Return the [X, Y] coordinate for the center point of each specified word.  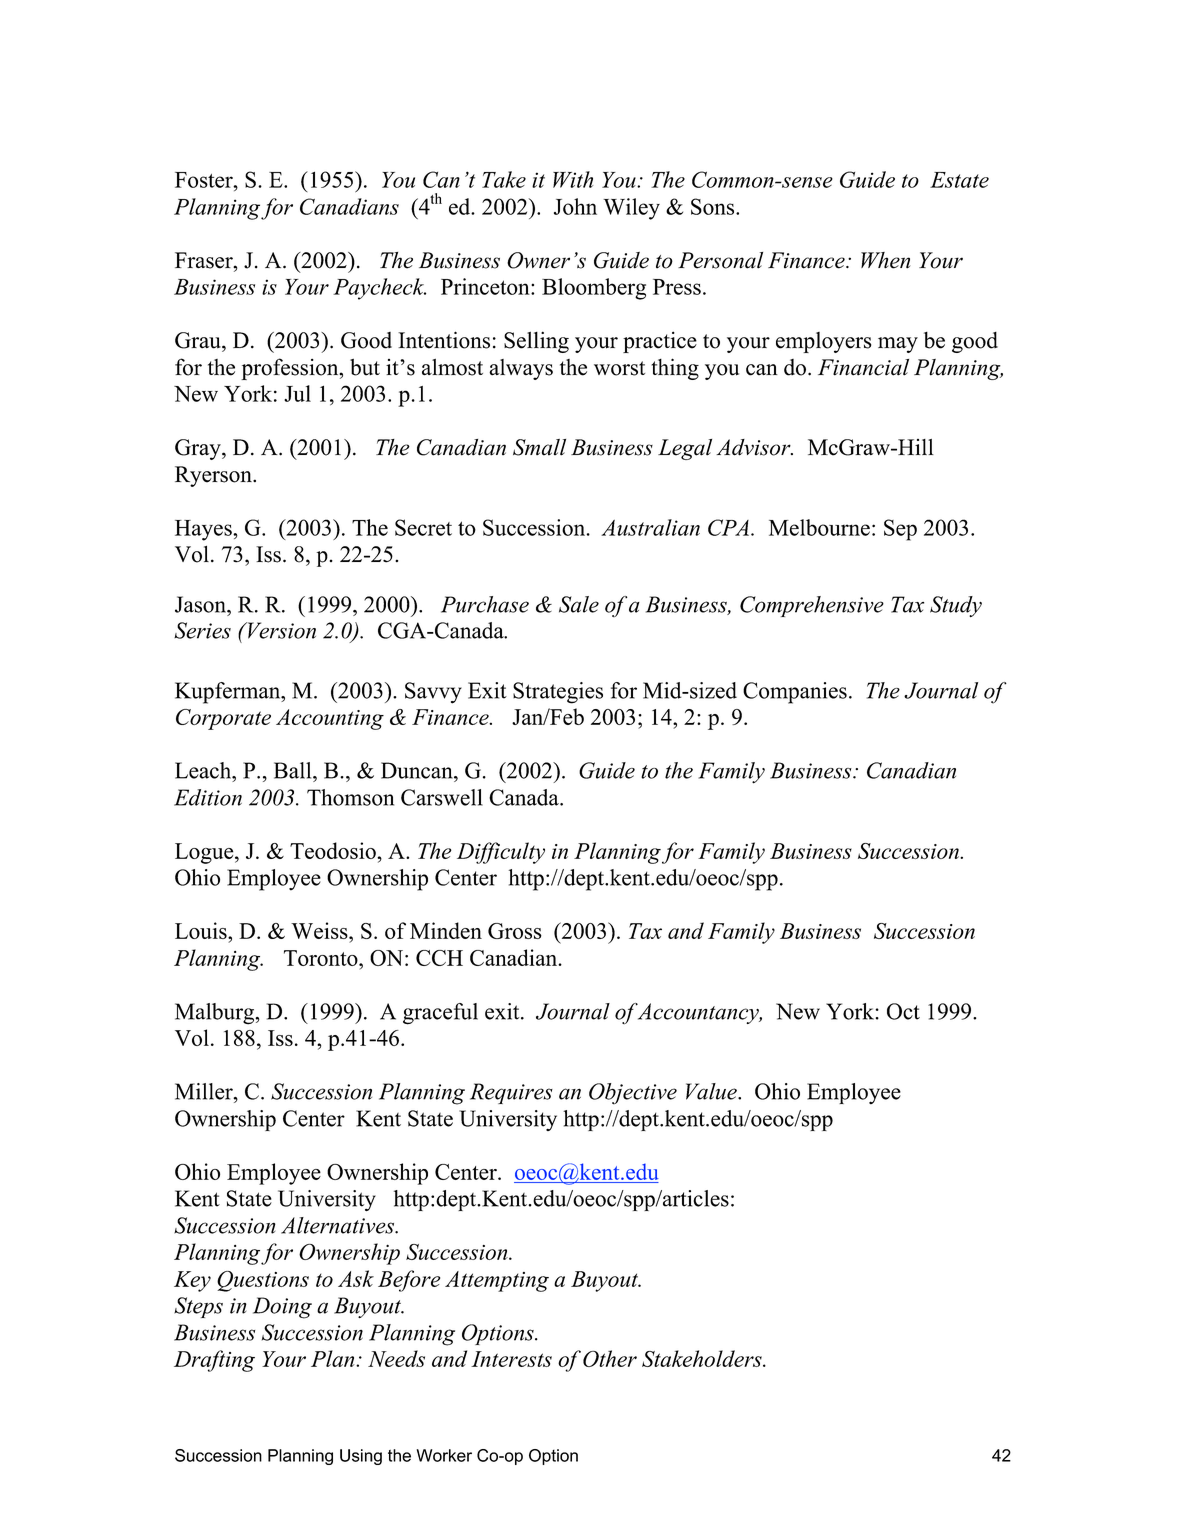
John [575, 206]
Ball [294, 770]
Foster [205, 180]
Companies [795, 693]
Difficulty [501, 853]
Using [361, 1457]
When [886, 260]
